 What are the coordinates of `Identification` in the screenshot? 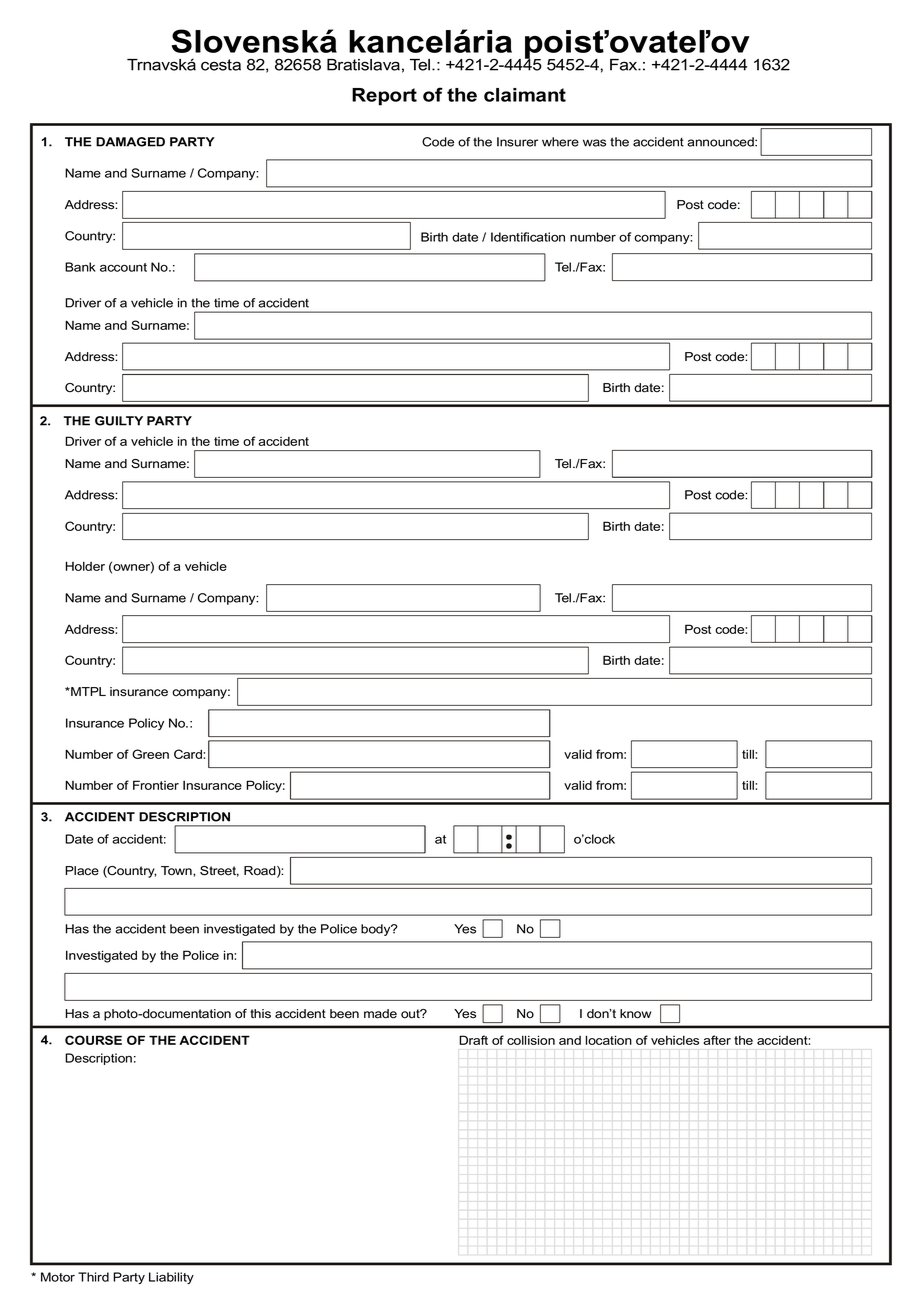 It's located at (528, 237).
